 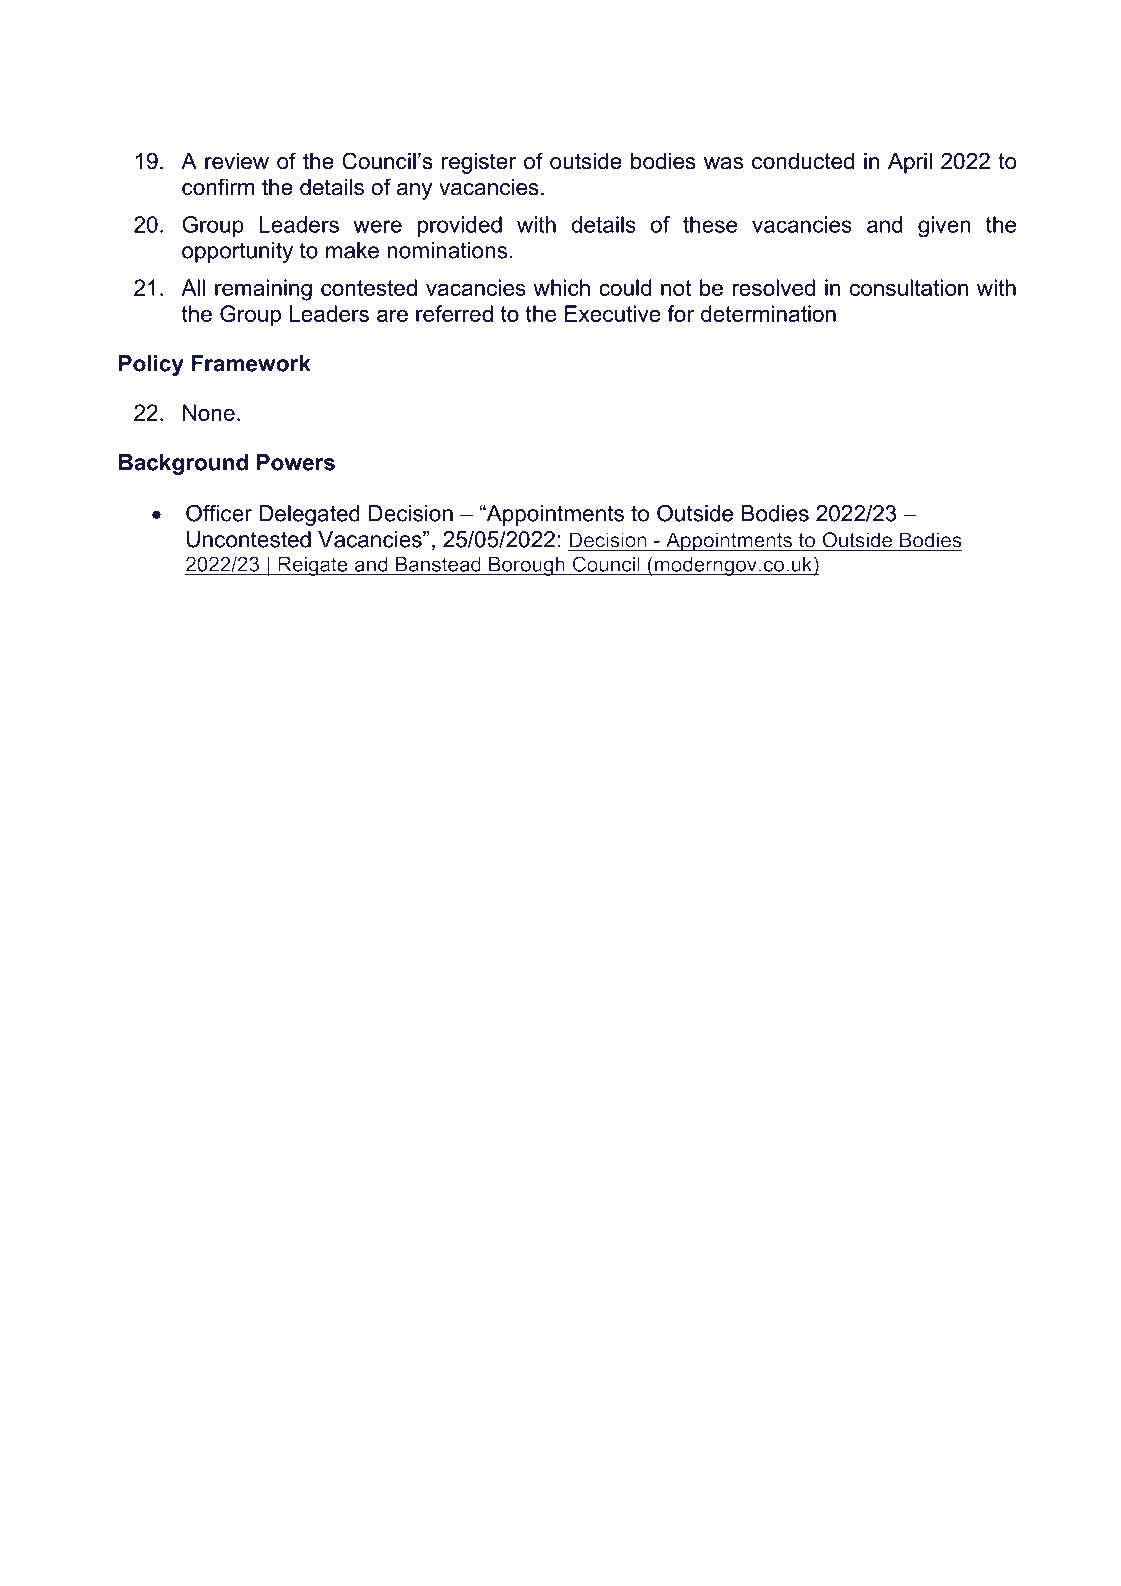 I want to click on which, so click(x=561, y=287).
